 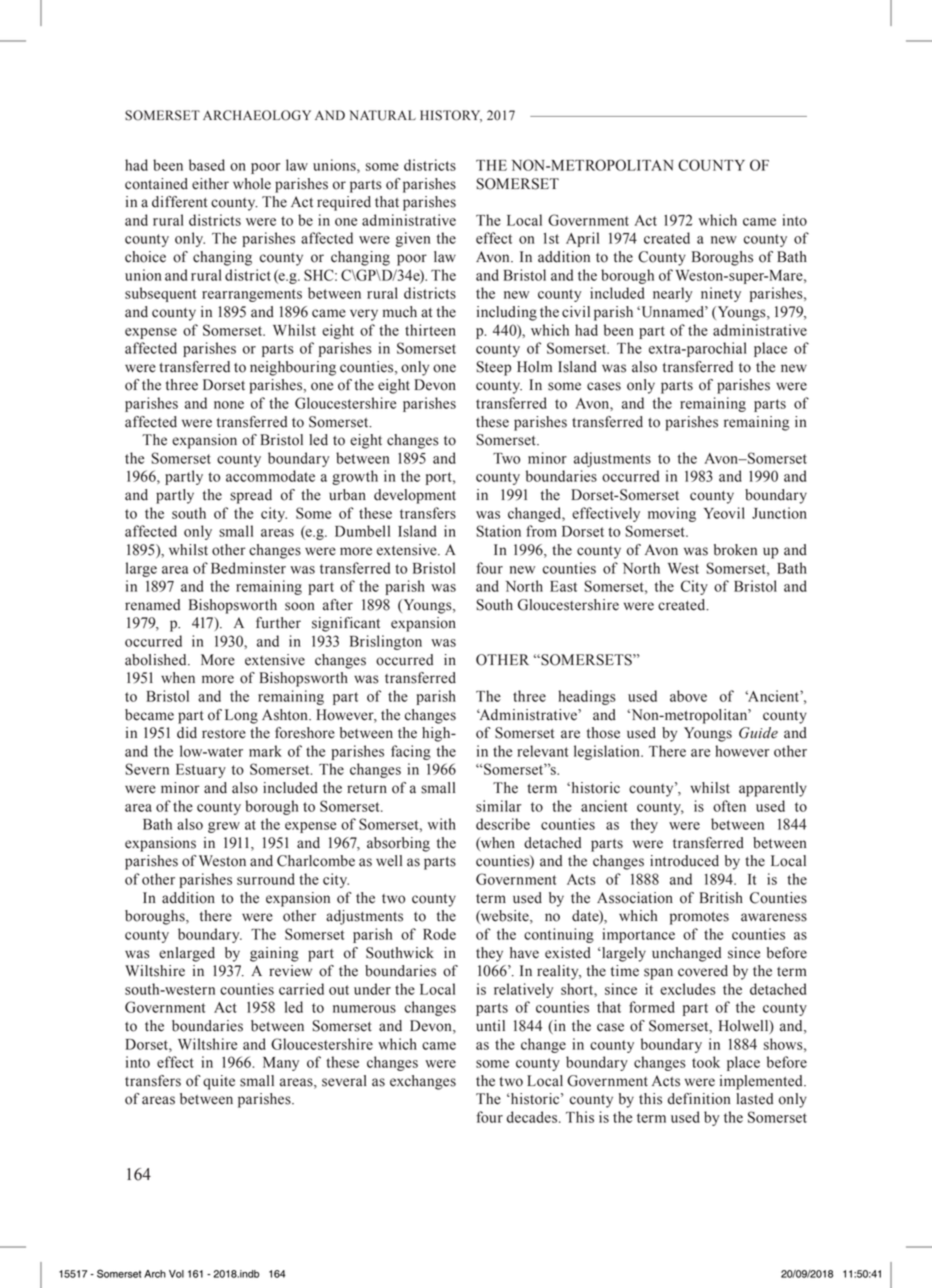 What do you see at coordinates (176, 1274) in the image?
I see `Vol` at bounding box center [176, 1274].
